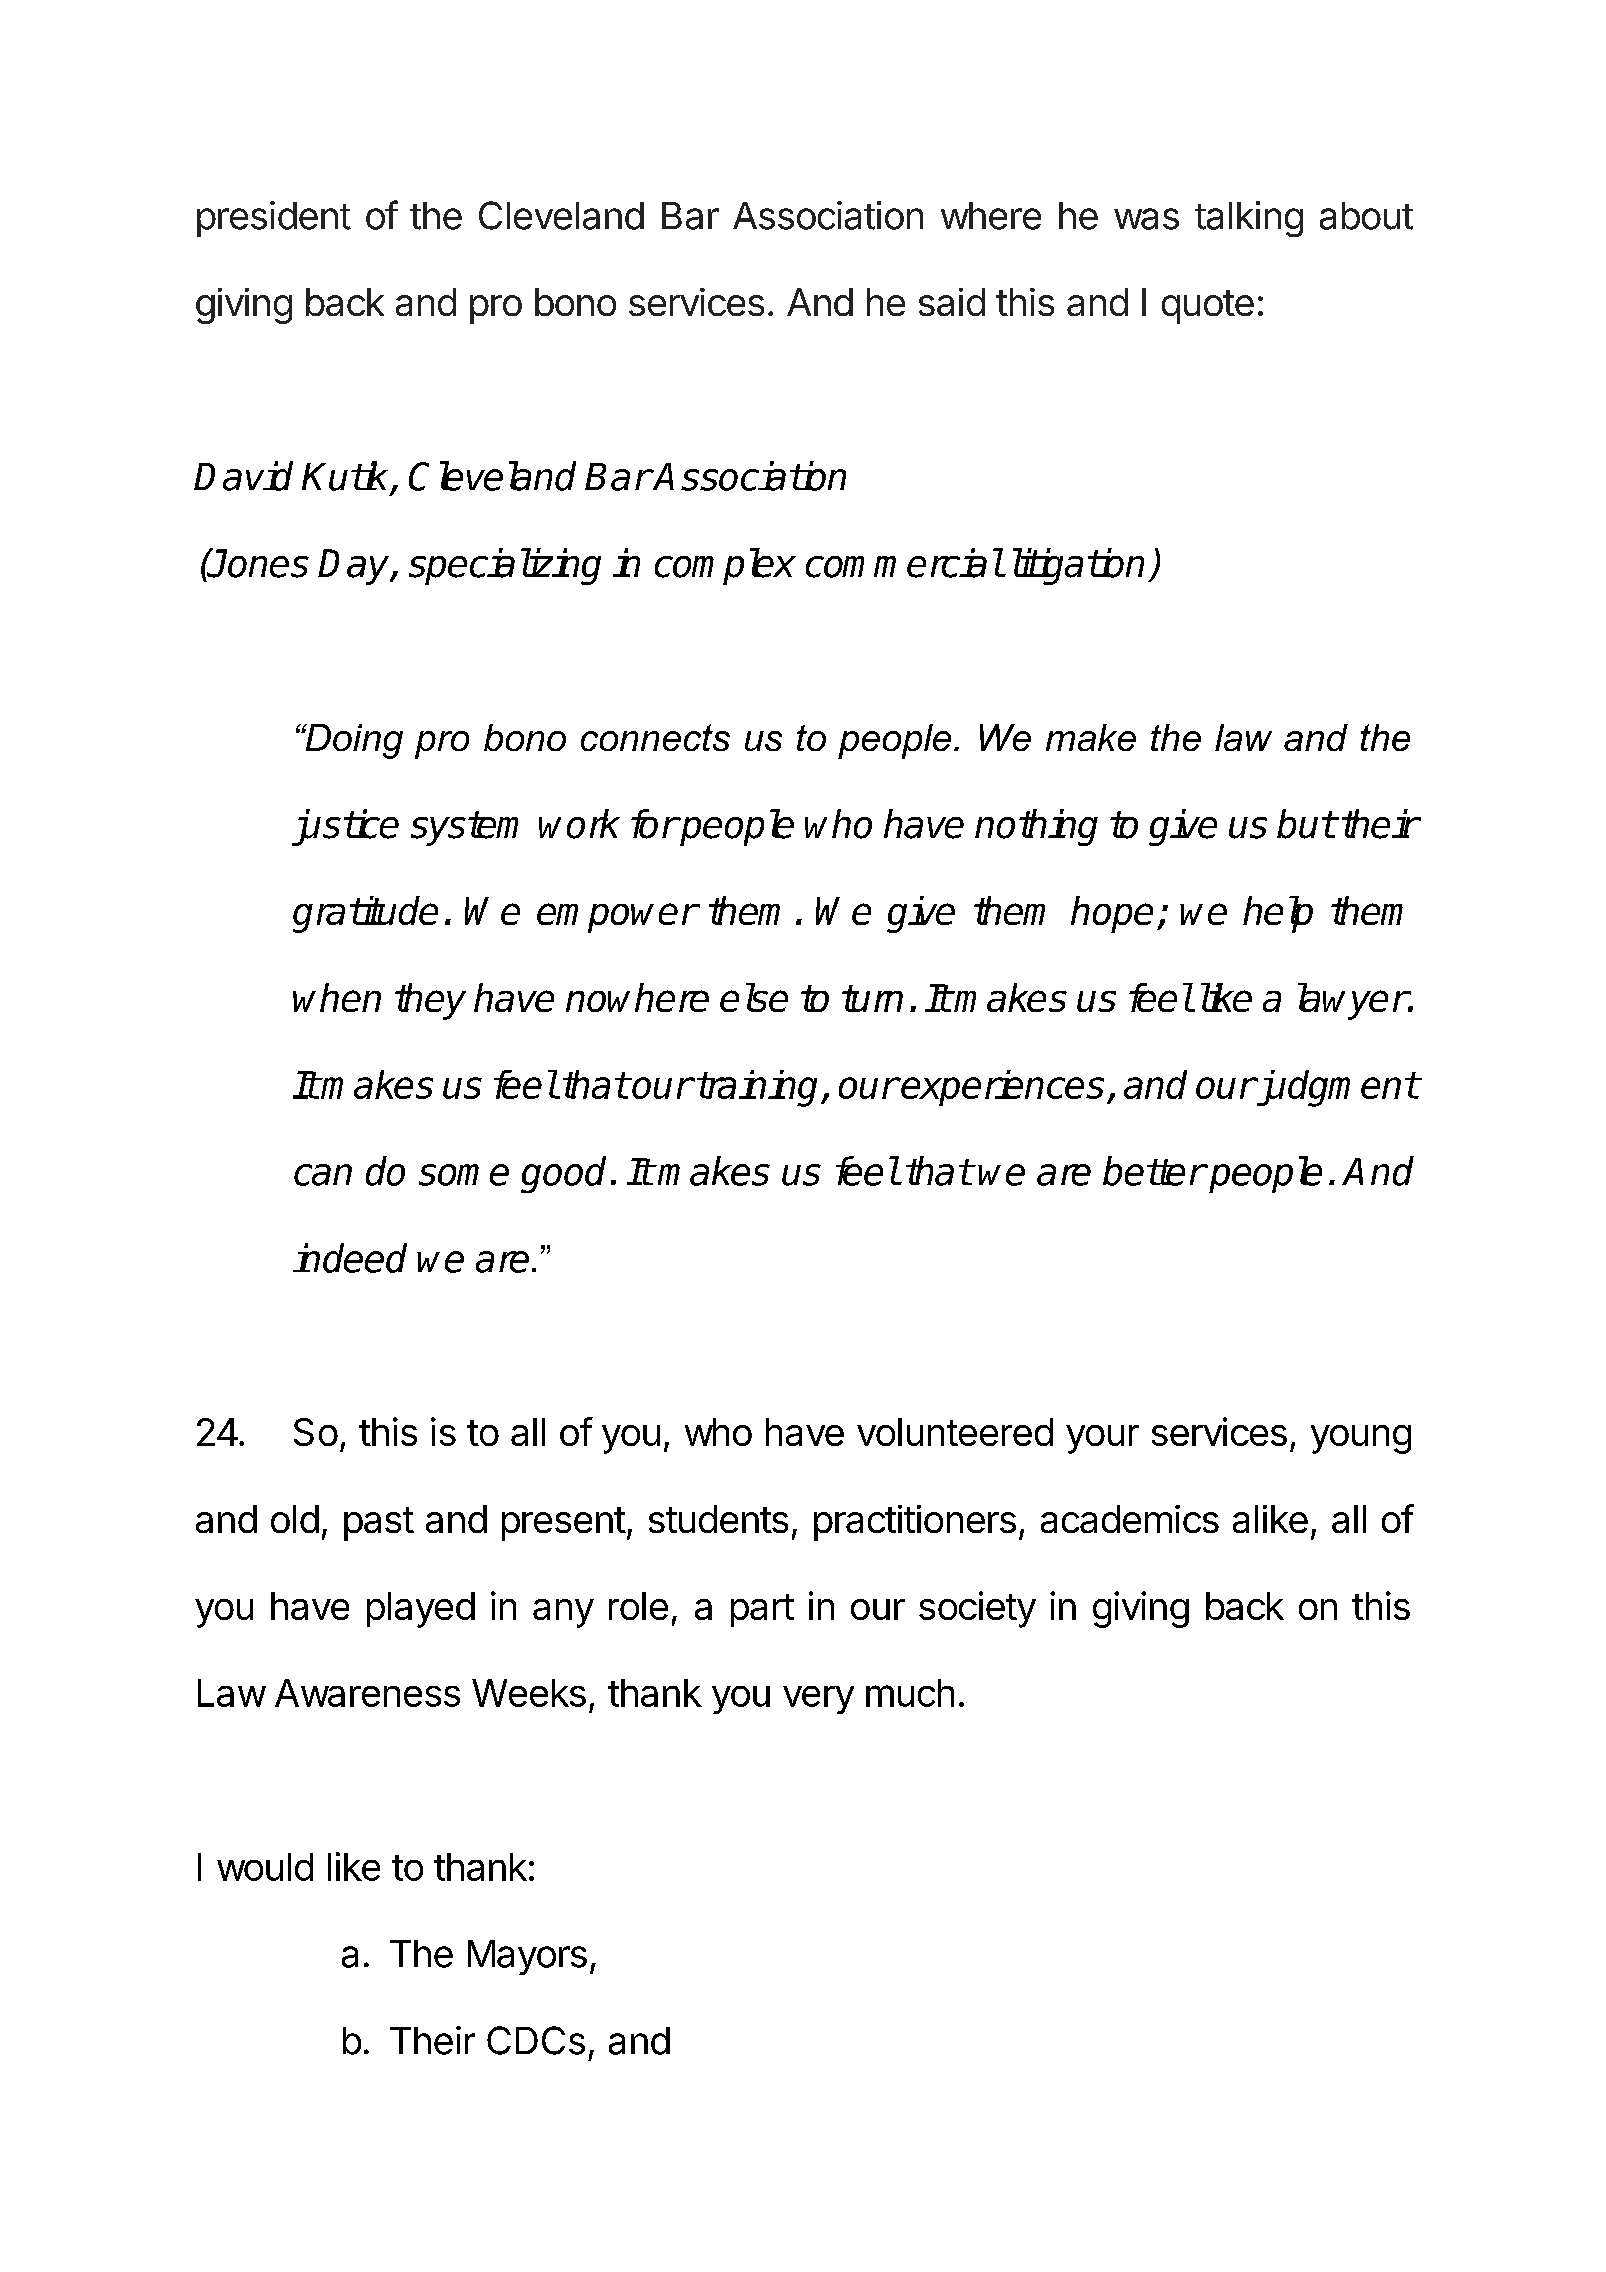  I want to click on training, so click(759, 1088).
